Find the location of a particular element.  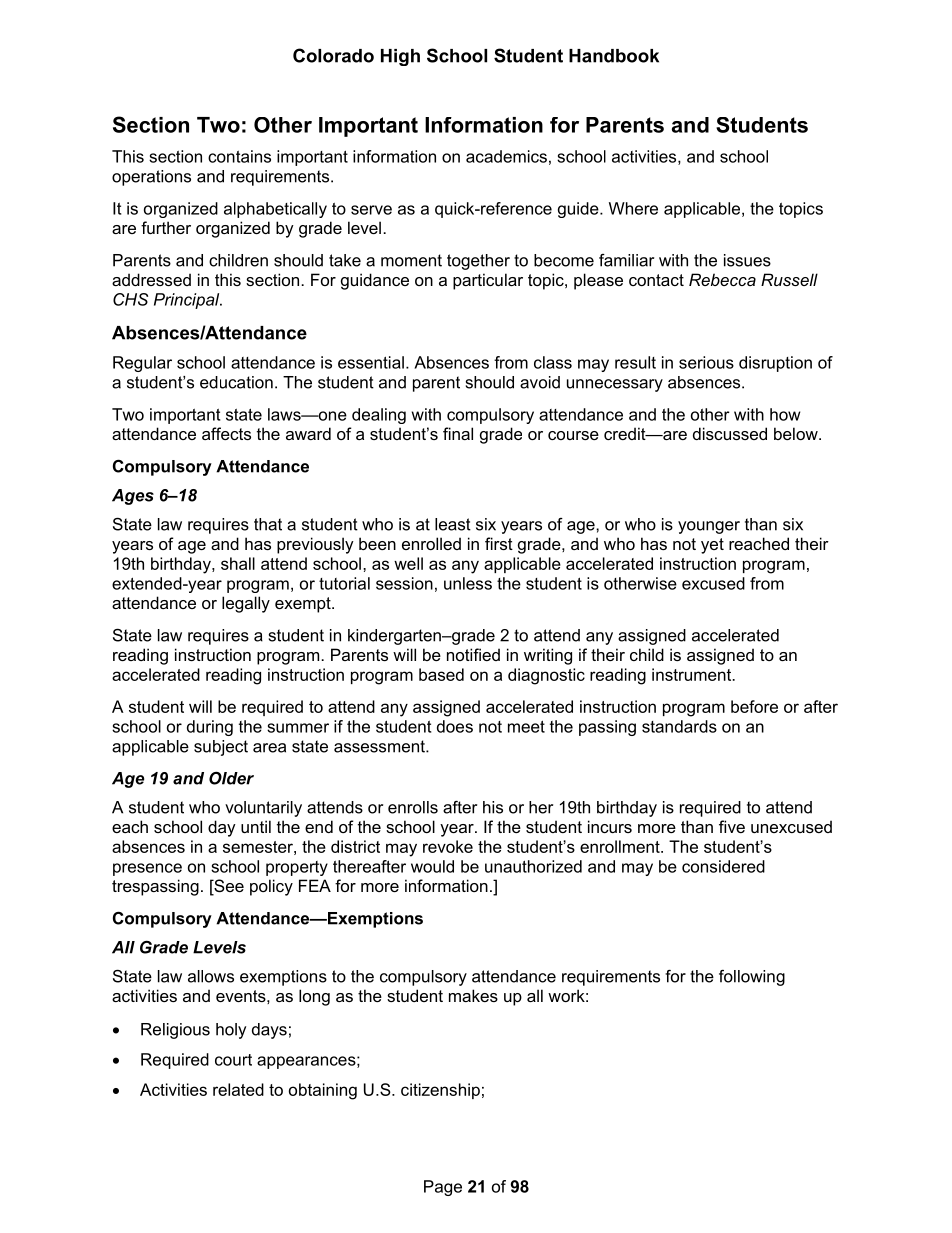

contains is located at coordinates (239, 156).
